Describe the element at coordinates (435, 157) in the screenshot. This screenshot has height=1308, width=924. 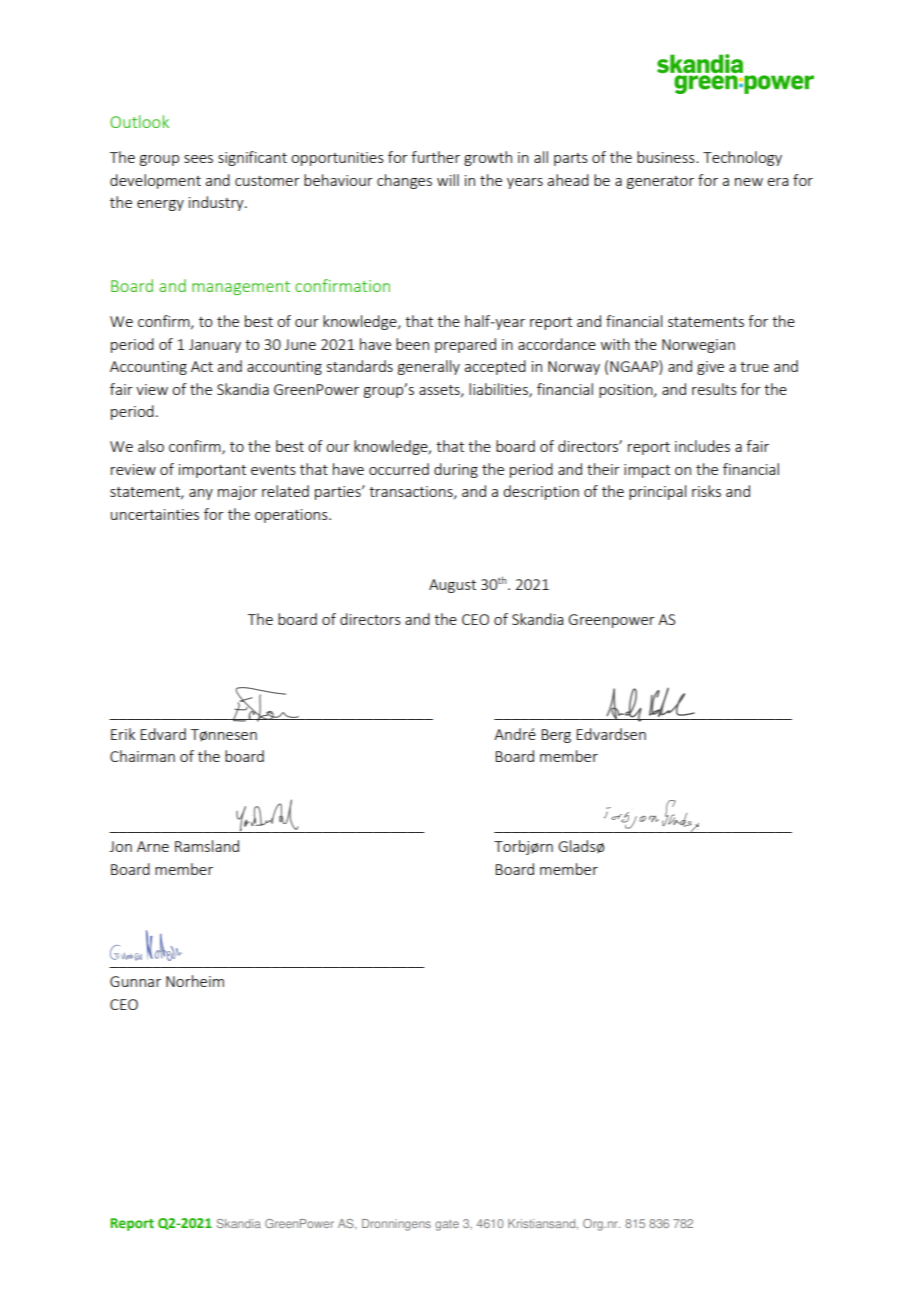
I see `further` at that location.
